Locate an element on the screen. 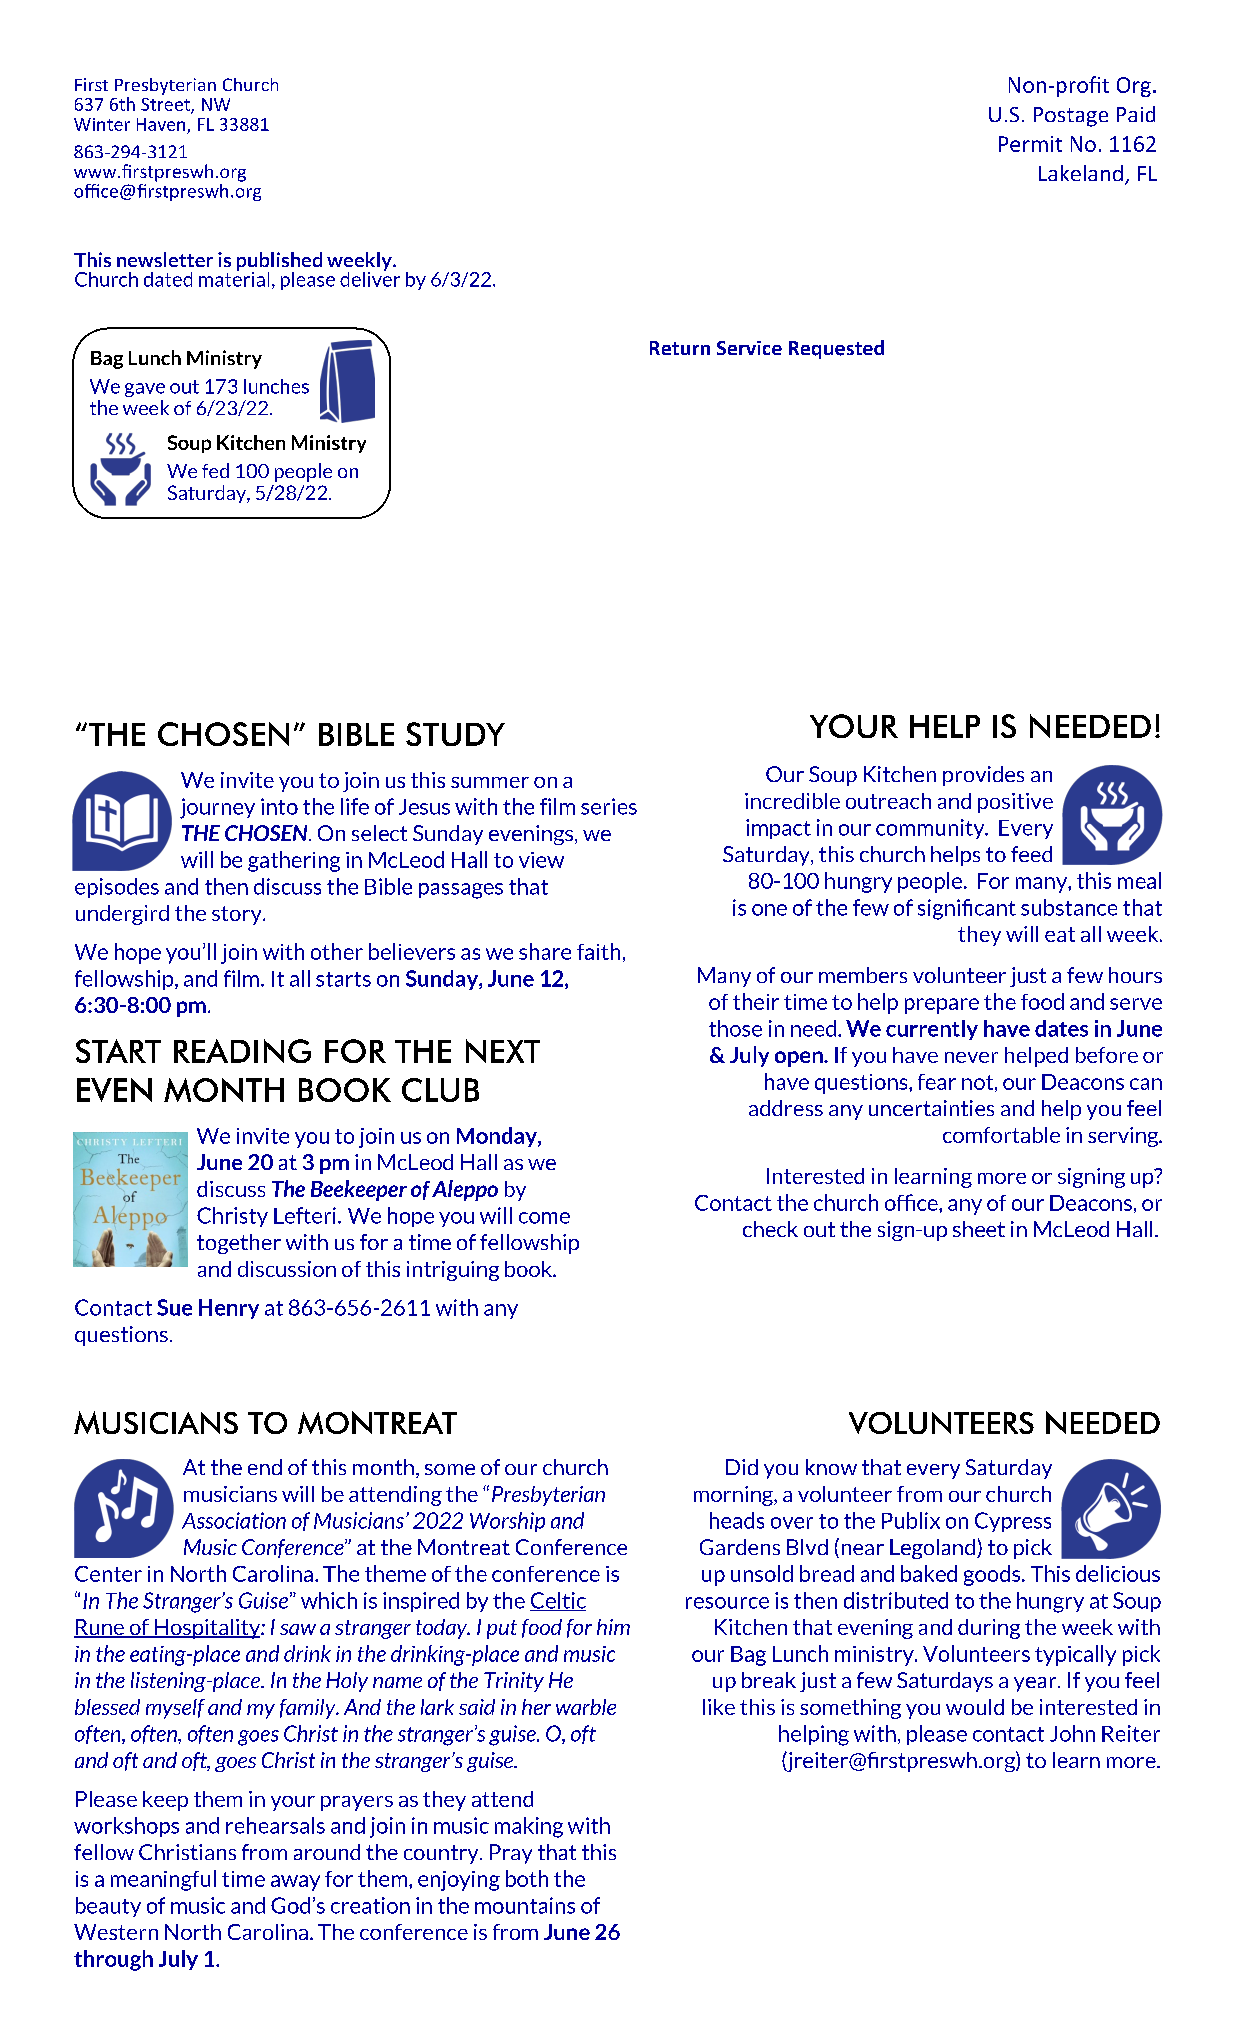  Permit is located at coordinates (1030, 144).
